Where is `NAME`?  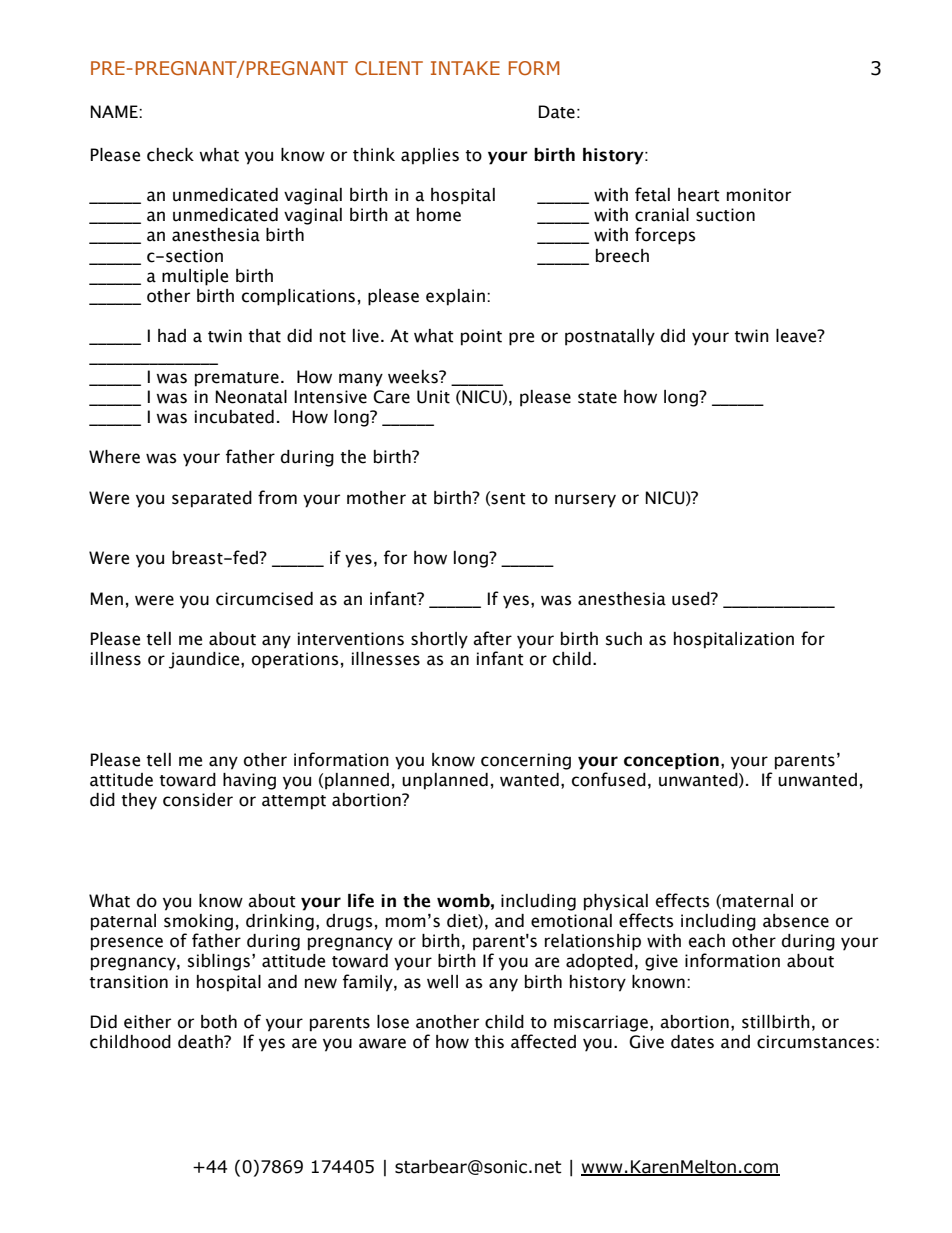
NAME is located at coordinates (115, 111).
